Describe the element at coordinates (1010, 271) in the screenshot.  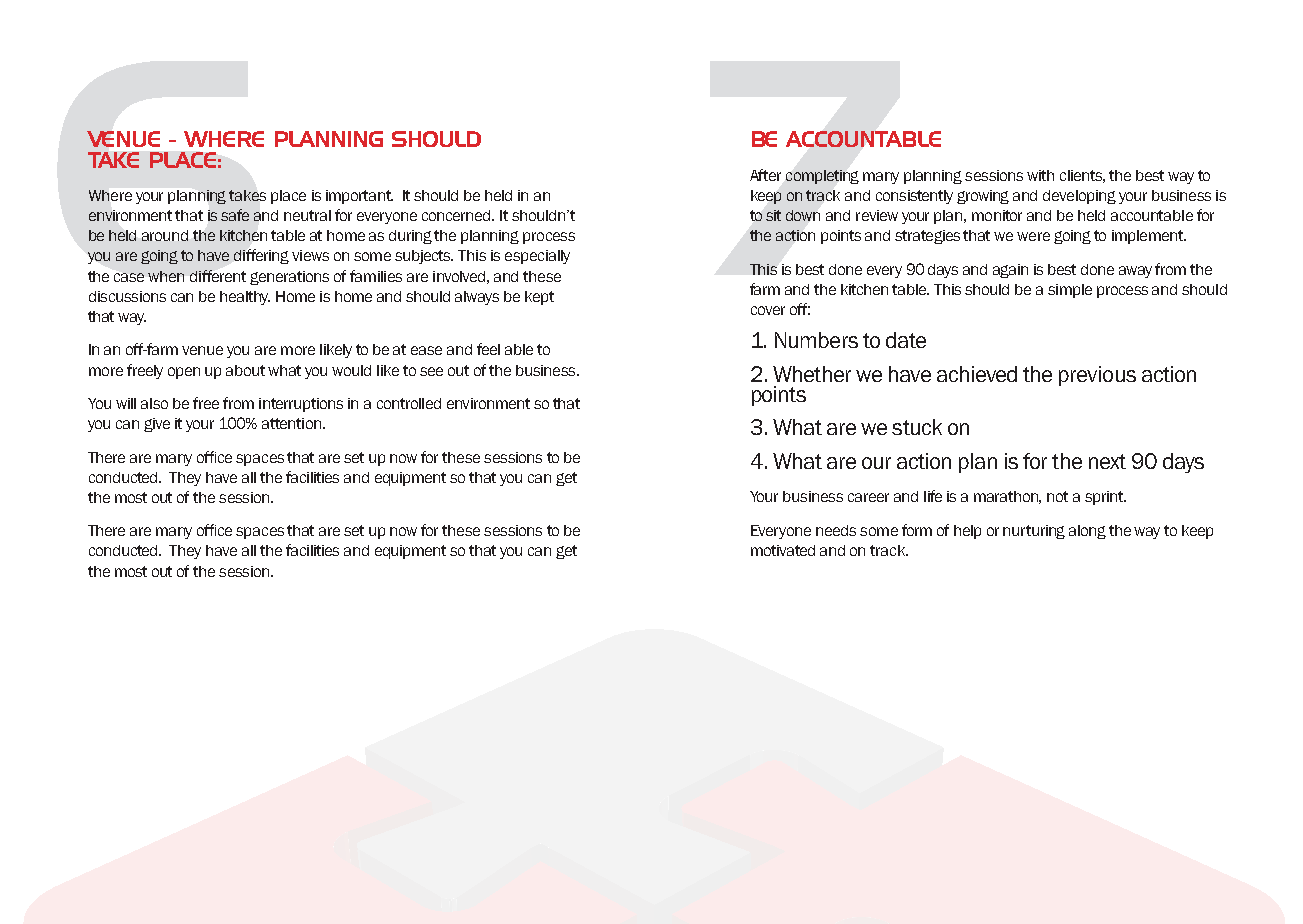
I see `again` at that location.
